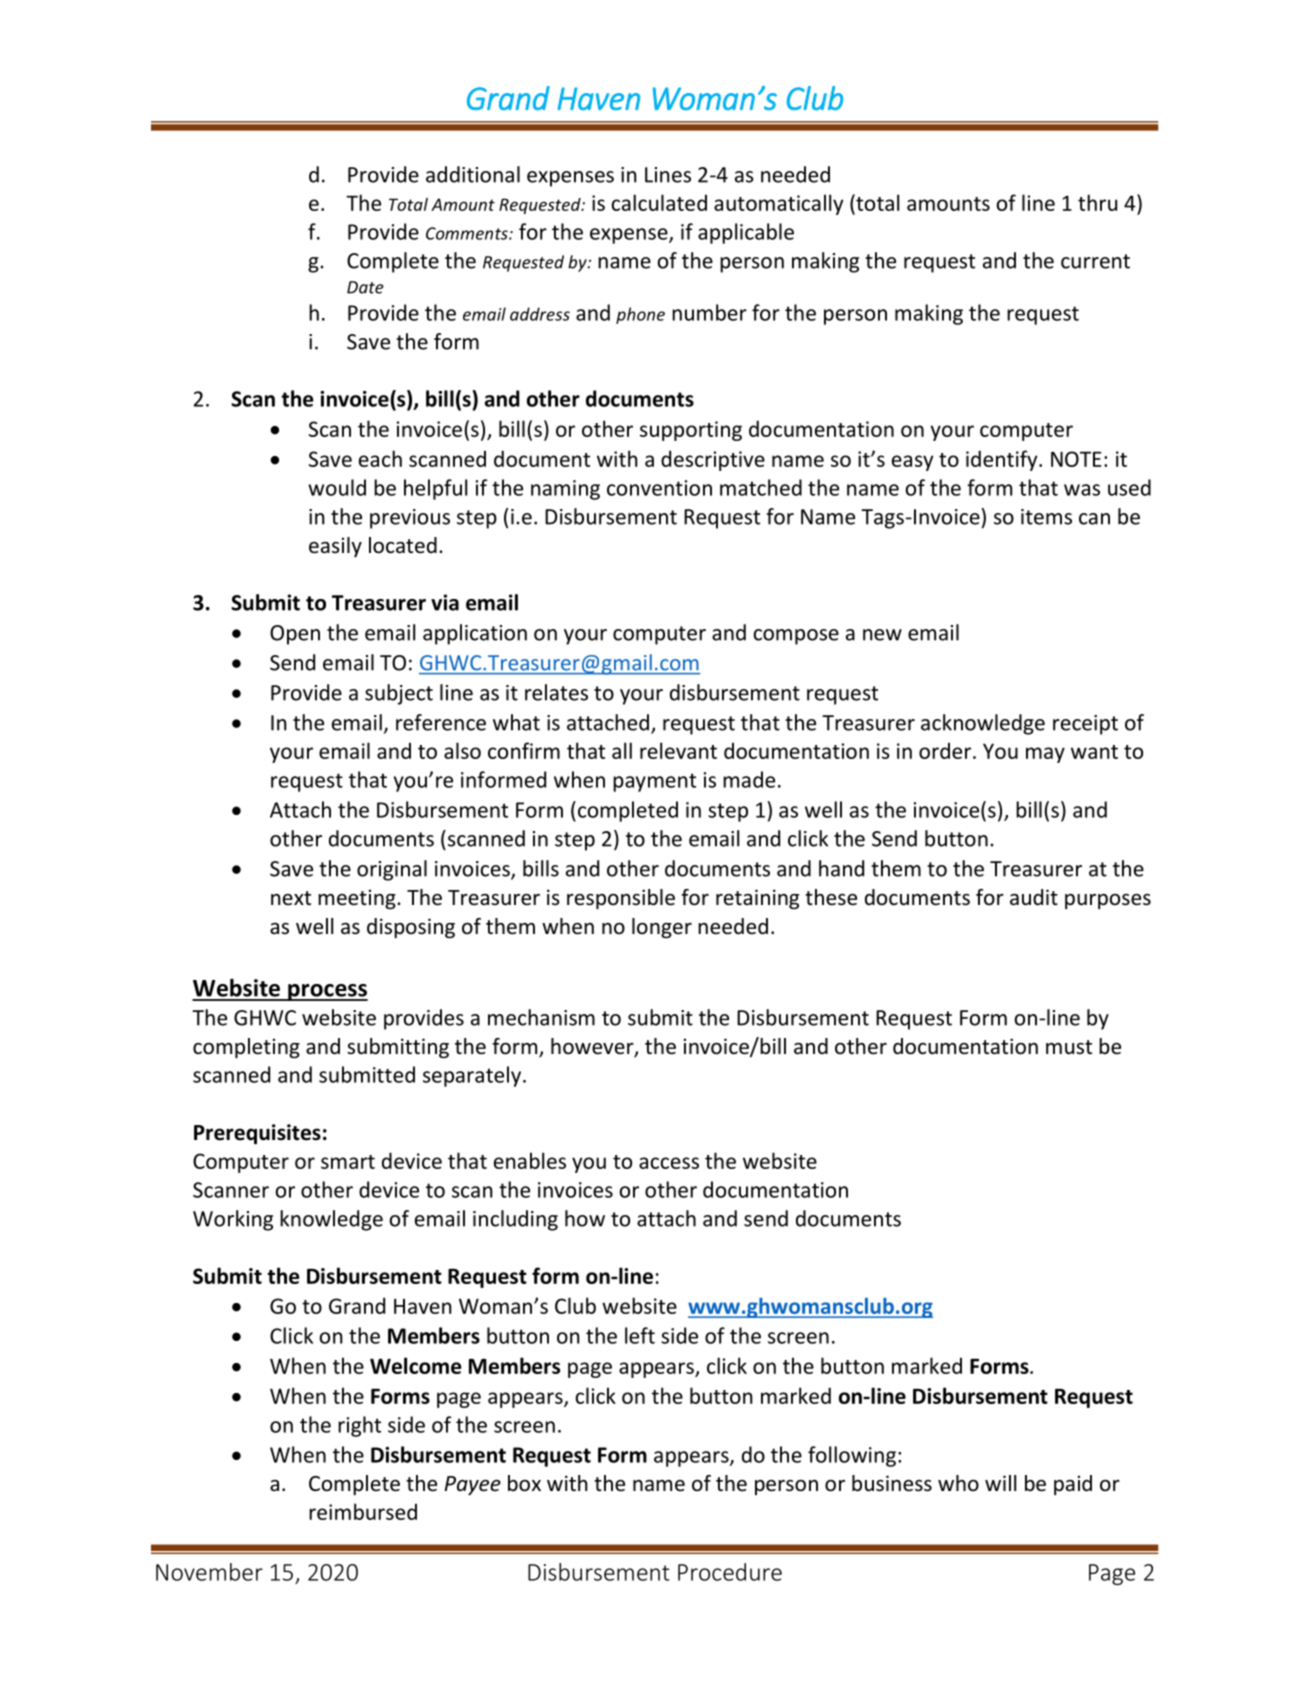 This screenshot has width=1309, height=1694. Describe the element at coordinates (730, 1572) in the screenshot. I see `Procedure` at that location.
